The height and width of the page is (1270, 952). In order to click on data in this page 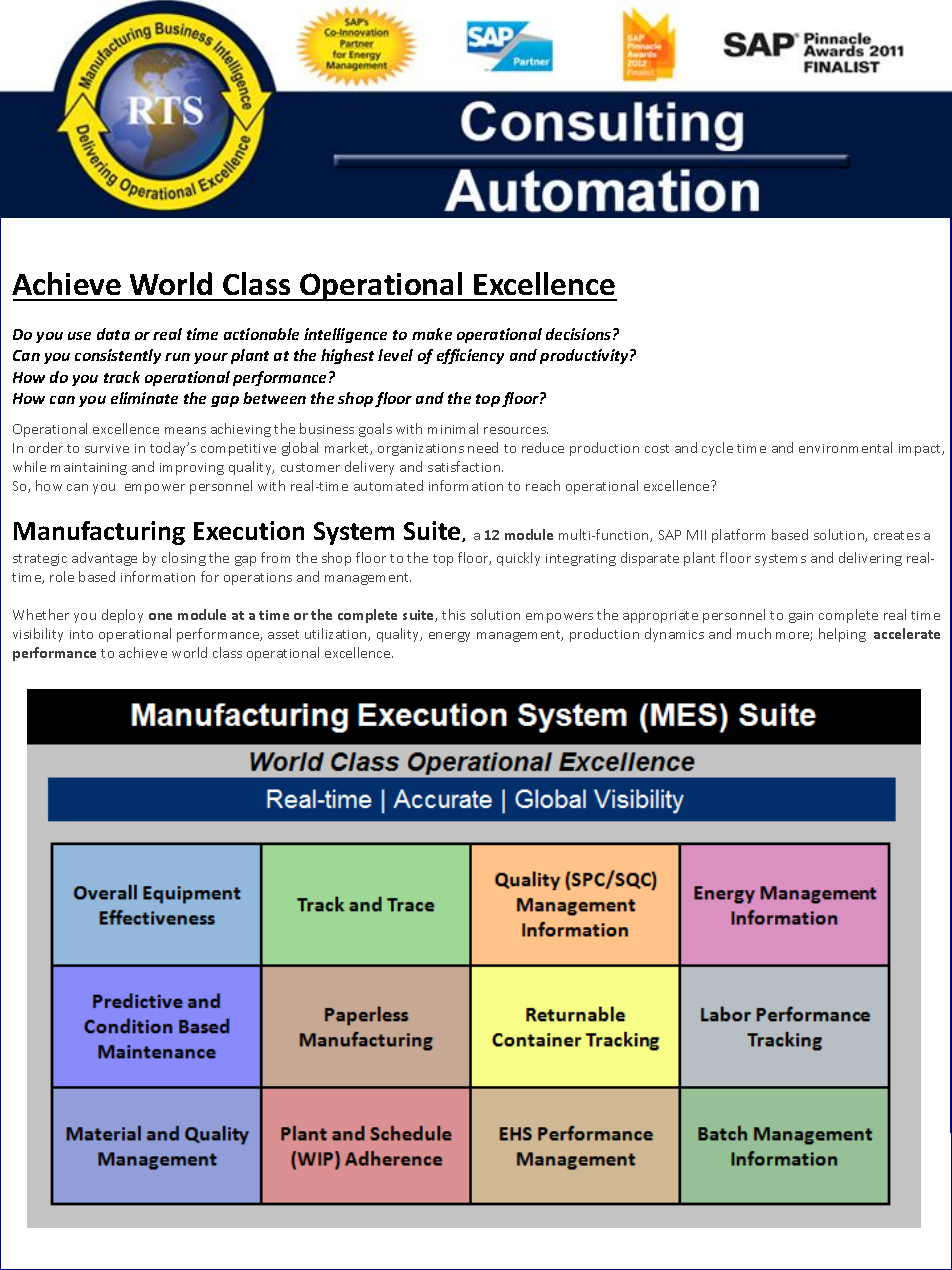, I will do `click(113, 334)`.
